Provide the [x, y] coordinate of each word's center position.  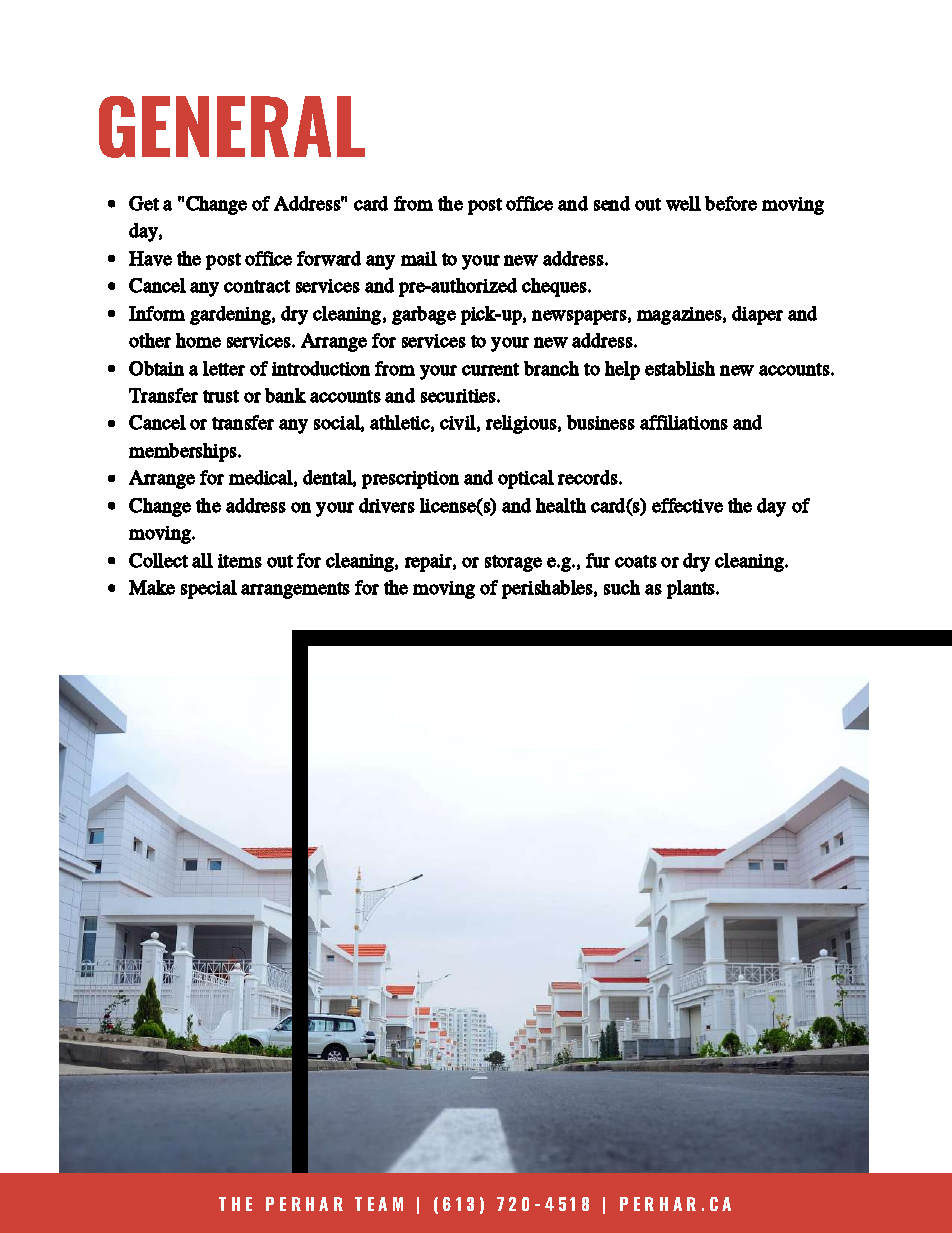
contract [257, 286]
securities [459, 396]
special [209, 589]
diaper [757, 315]
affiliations [684, 422]
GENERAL [232, 127]
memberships [184, 452]
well [683, 203]
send [612, 203]
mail [419, 258]
